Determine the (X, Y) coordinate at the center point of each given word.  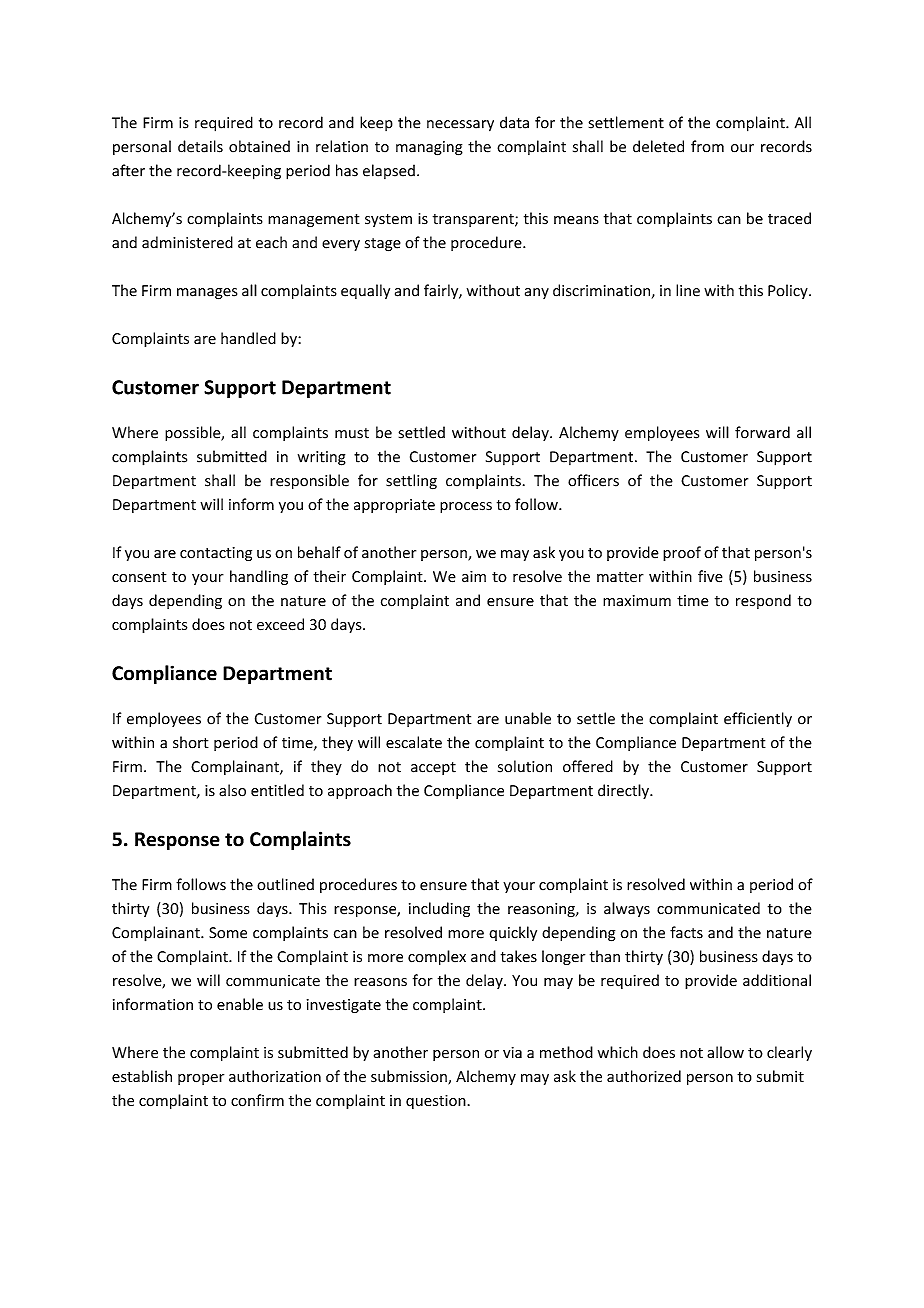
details (200, 146)
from (707, 146)
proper (201, 1079)
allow (725, 1052)
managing (429, 148)
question (436, 1102)
